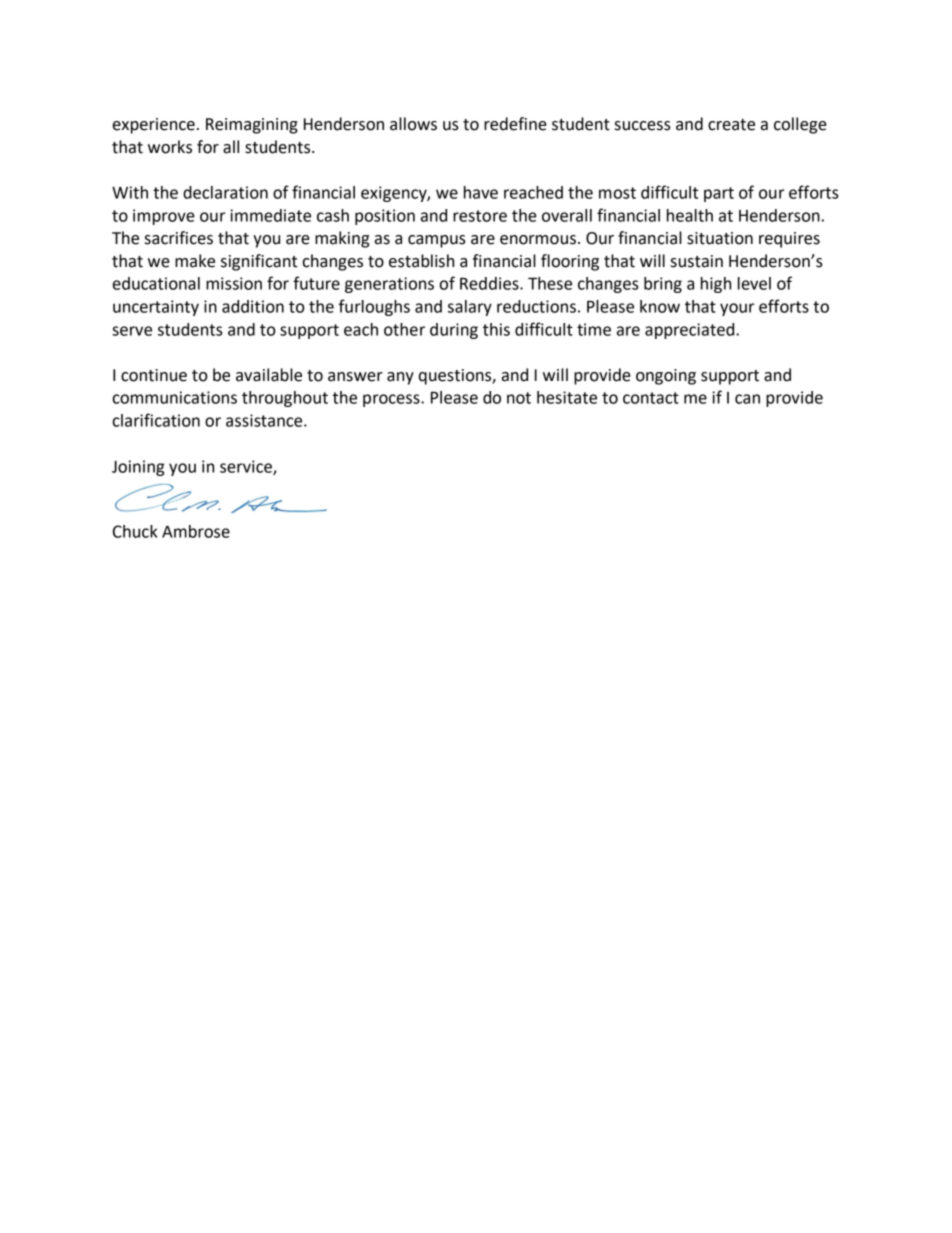  What do you see at coordinates (454, 331) in the document?
I see `during` at bounding box center [454, 331].
